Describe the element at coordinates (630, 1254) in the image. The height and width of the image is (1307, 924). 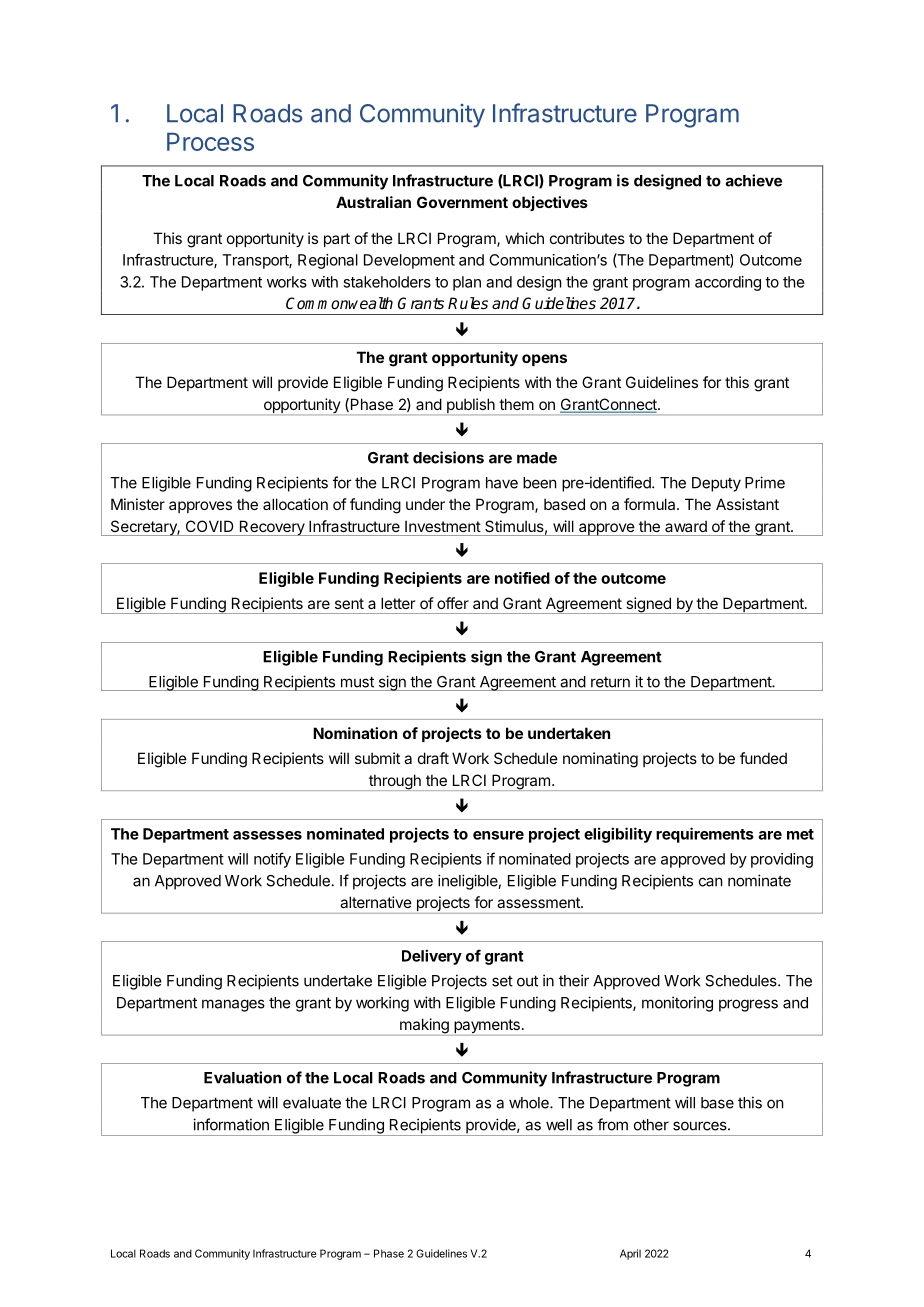
I see `April` at that location.
